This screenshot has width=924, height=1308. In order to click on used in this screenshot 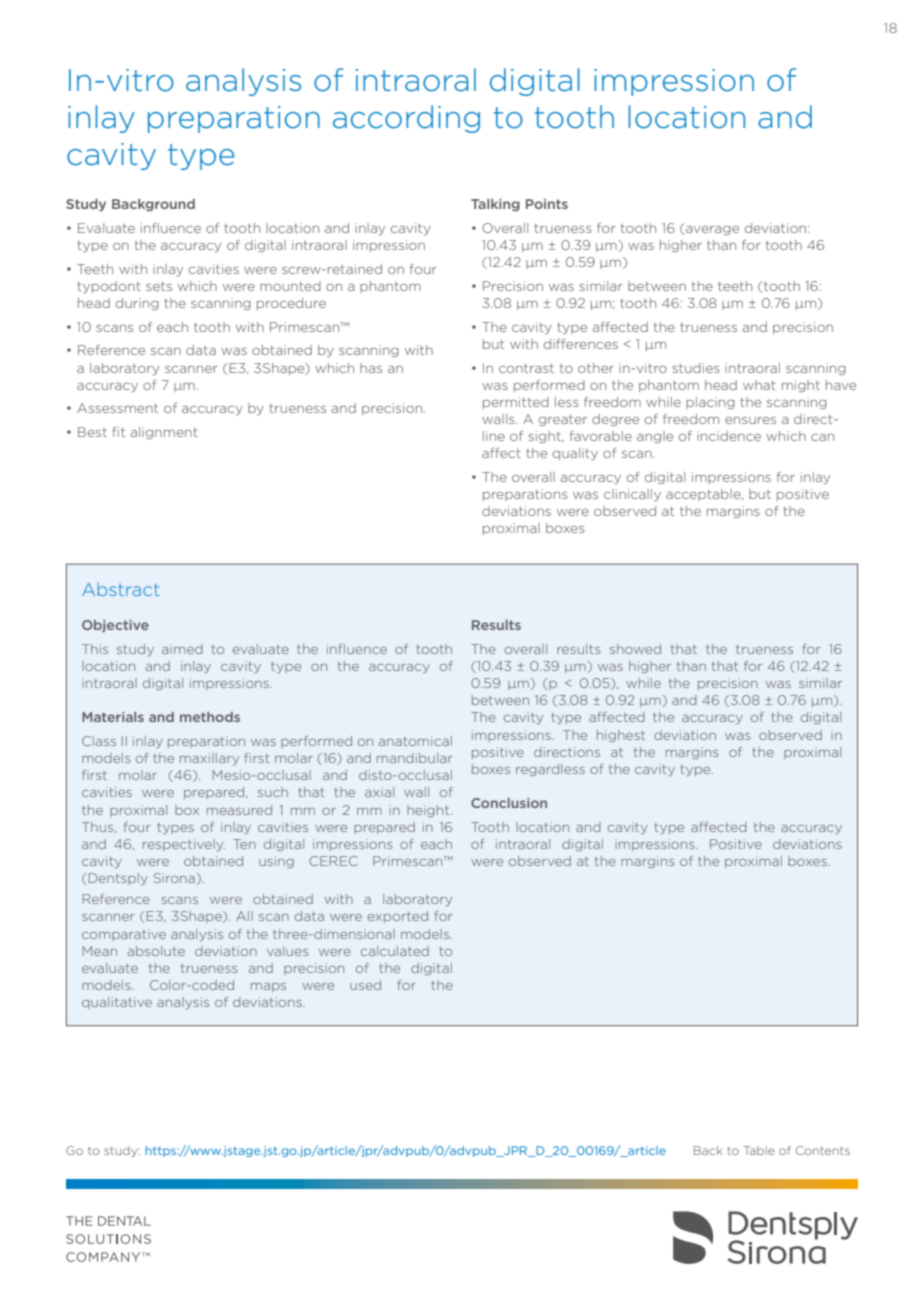, I will do `click(365, 985)`.
